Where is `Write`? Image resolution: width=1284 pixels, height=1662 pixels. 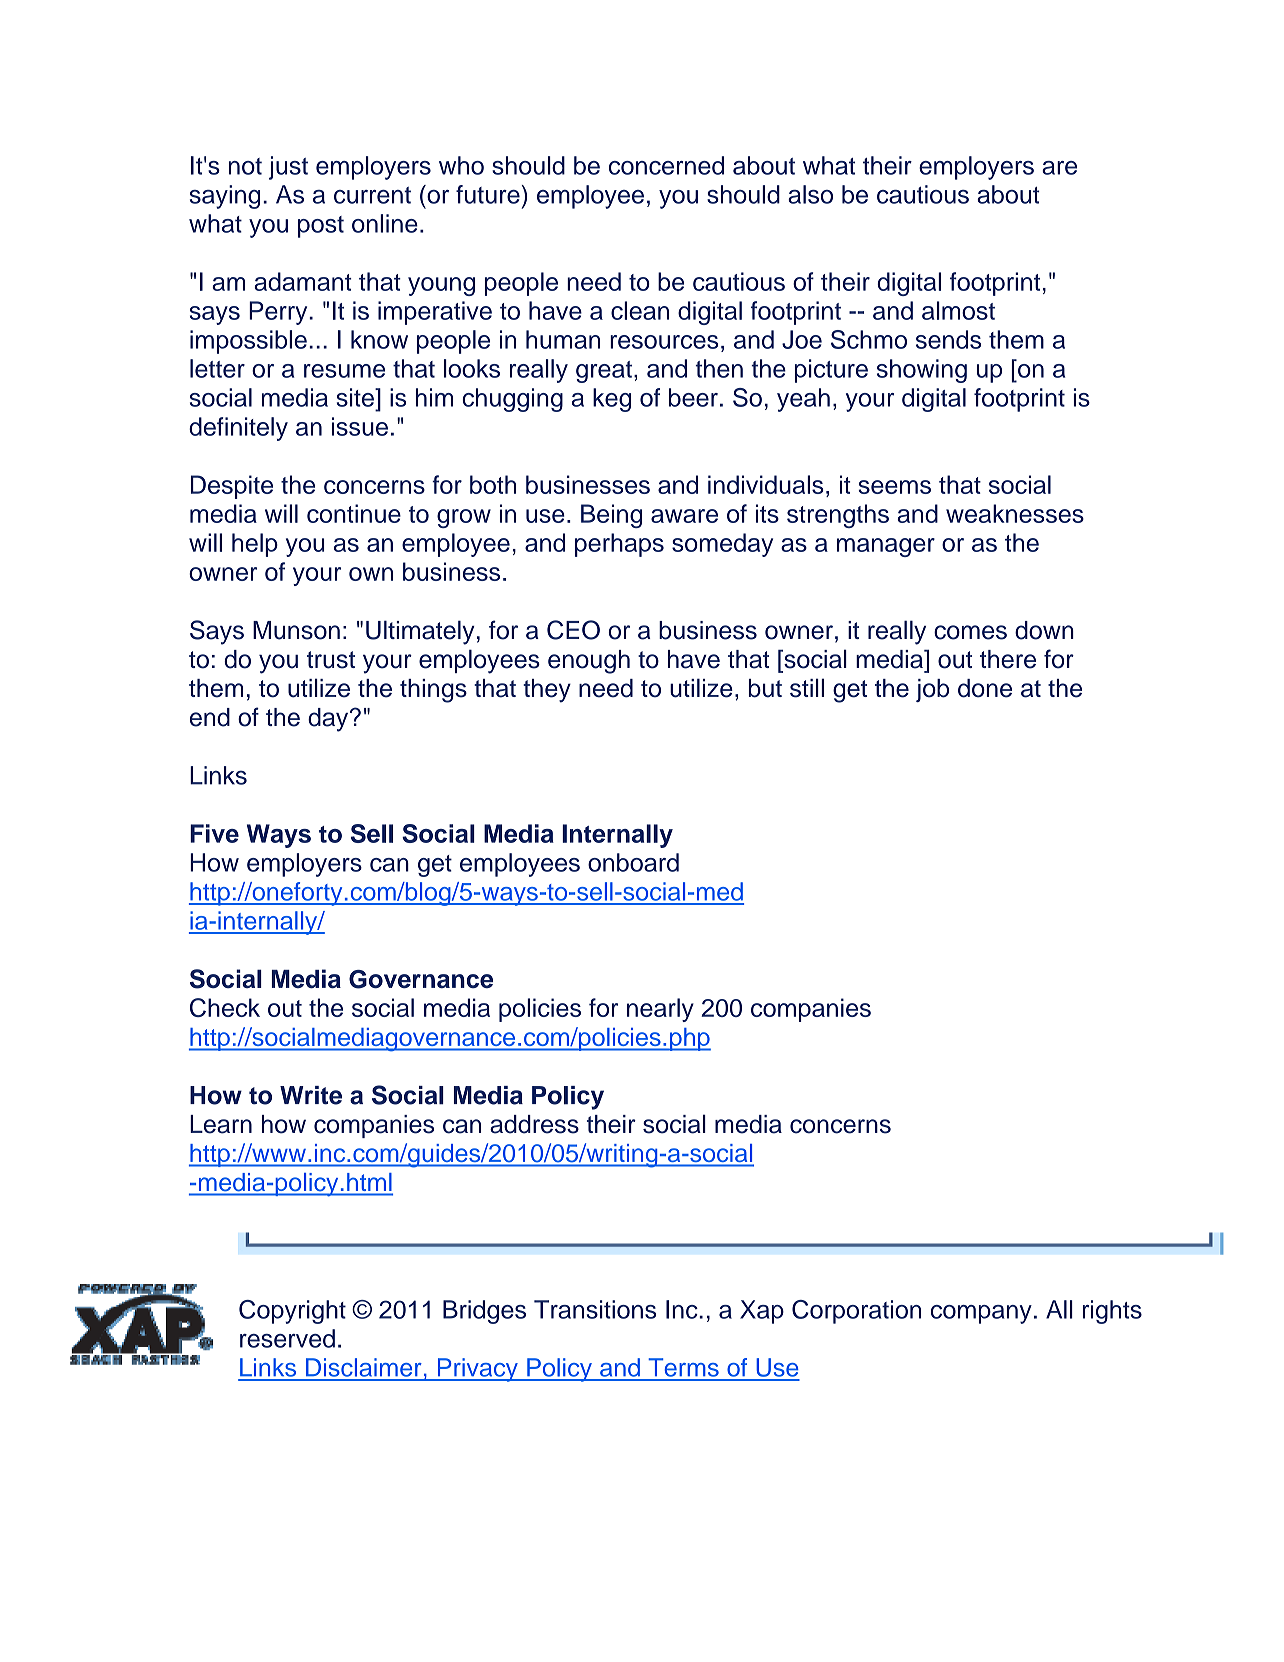 Write is located at coordinates (311, 1095).
